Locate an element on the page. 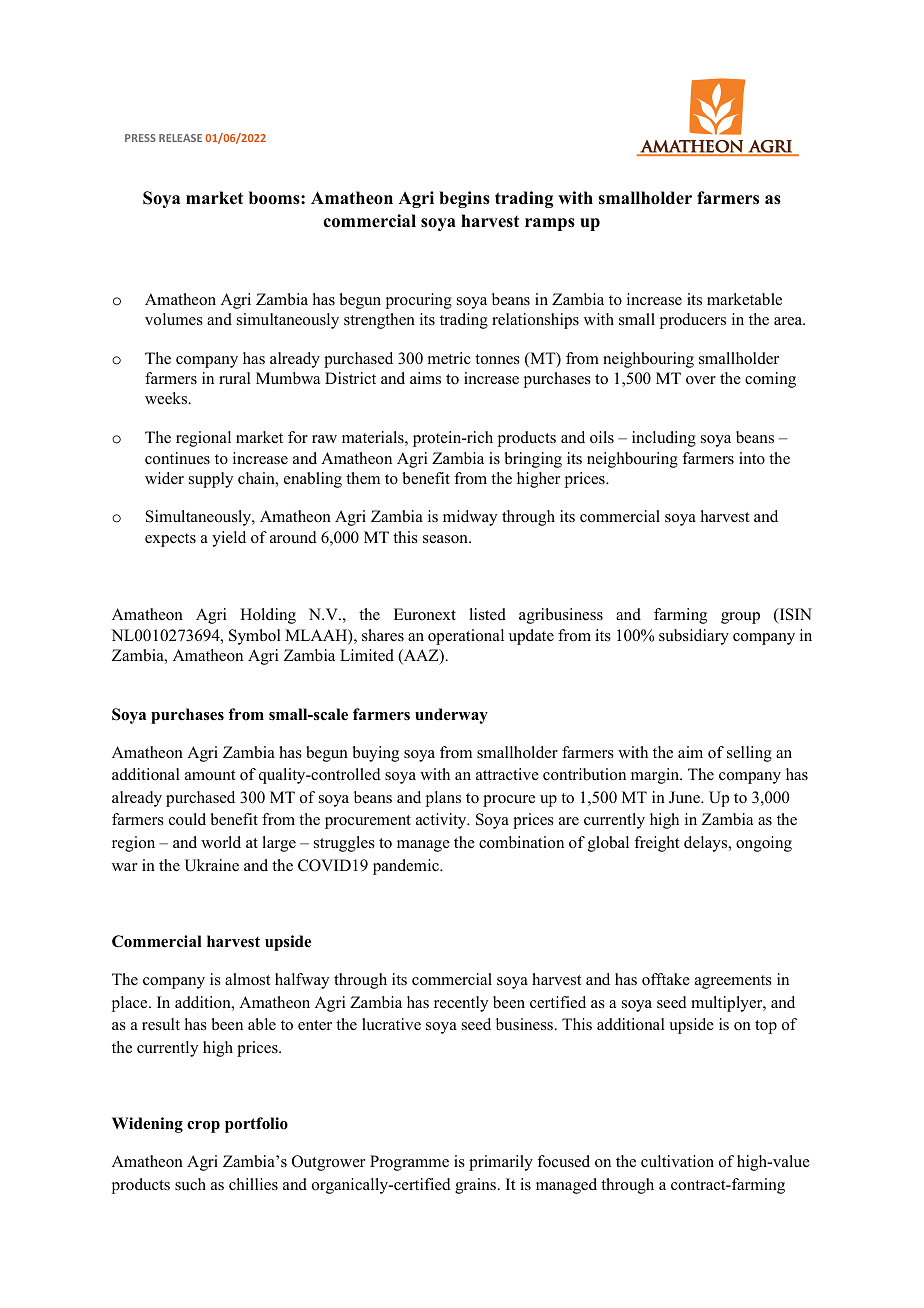 The width and height of the image is (924, 1308). crop is located at coordinates (203, 1127).
